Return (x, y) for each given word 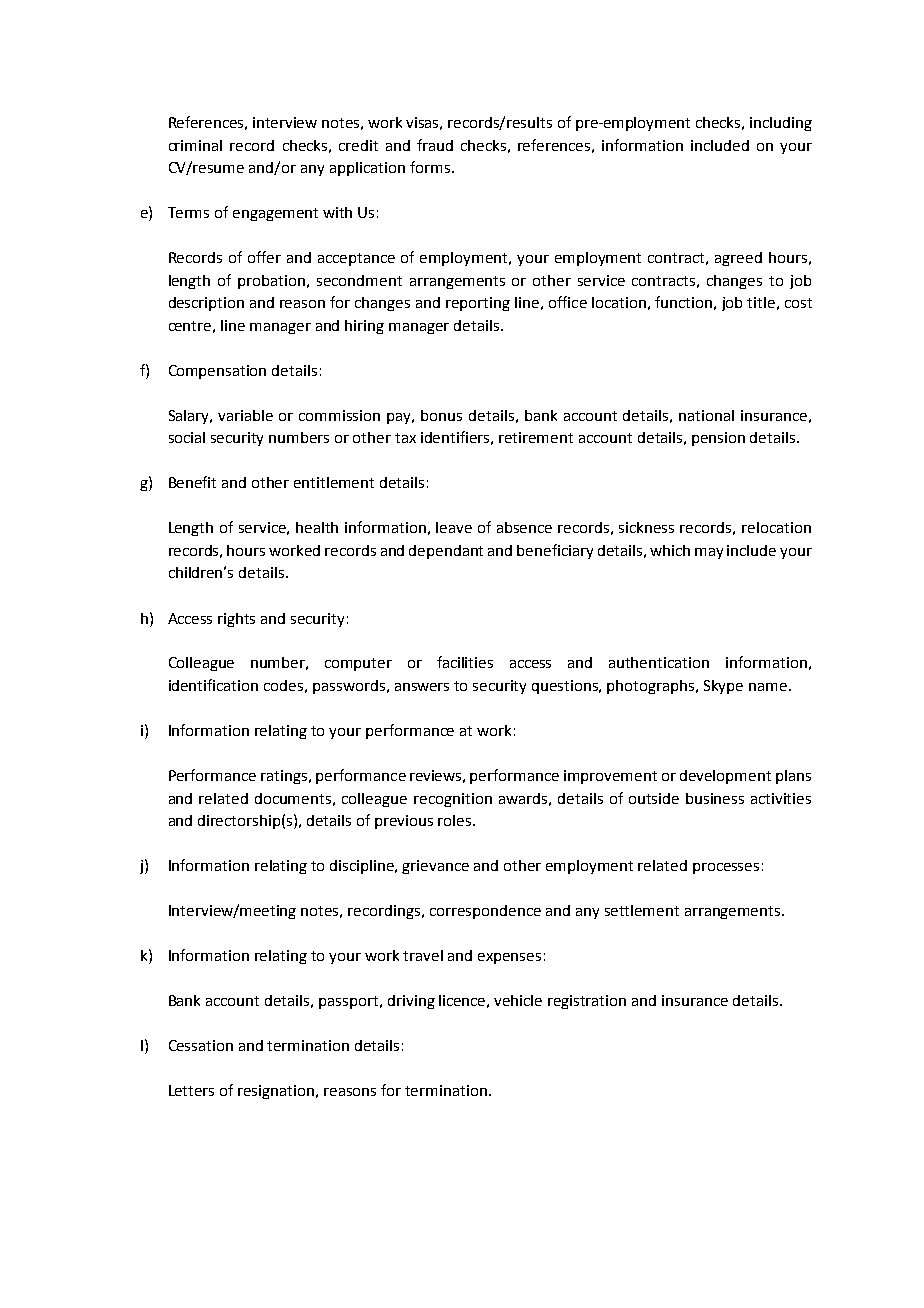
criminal (195, 145)
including (781, 124)
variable (245, 415)
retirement (536, 437)
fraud (435, 145)
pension (718, 439)
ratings (285, 777)
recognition (453, 800)
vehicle (518, 1000)
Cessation (201, 1045)
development (725, 777)
